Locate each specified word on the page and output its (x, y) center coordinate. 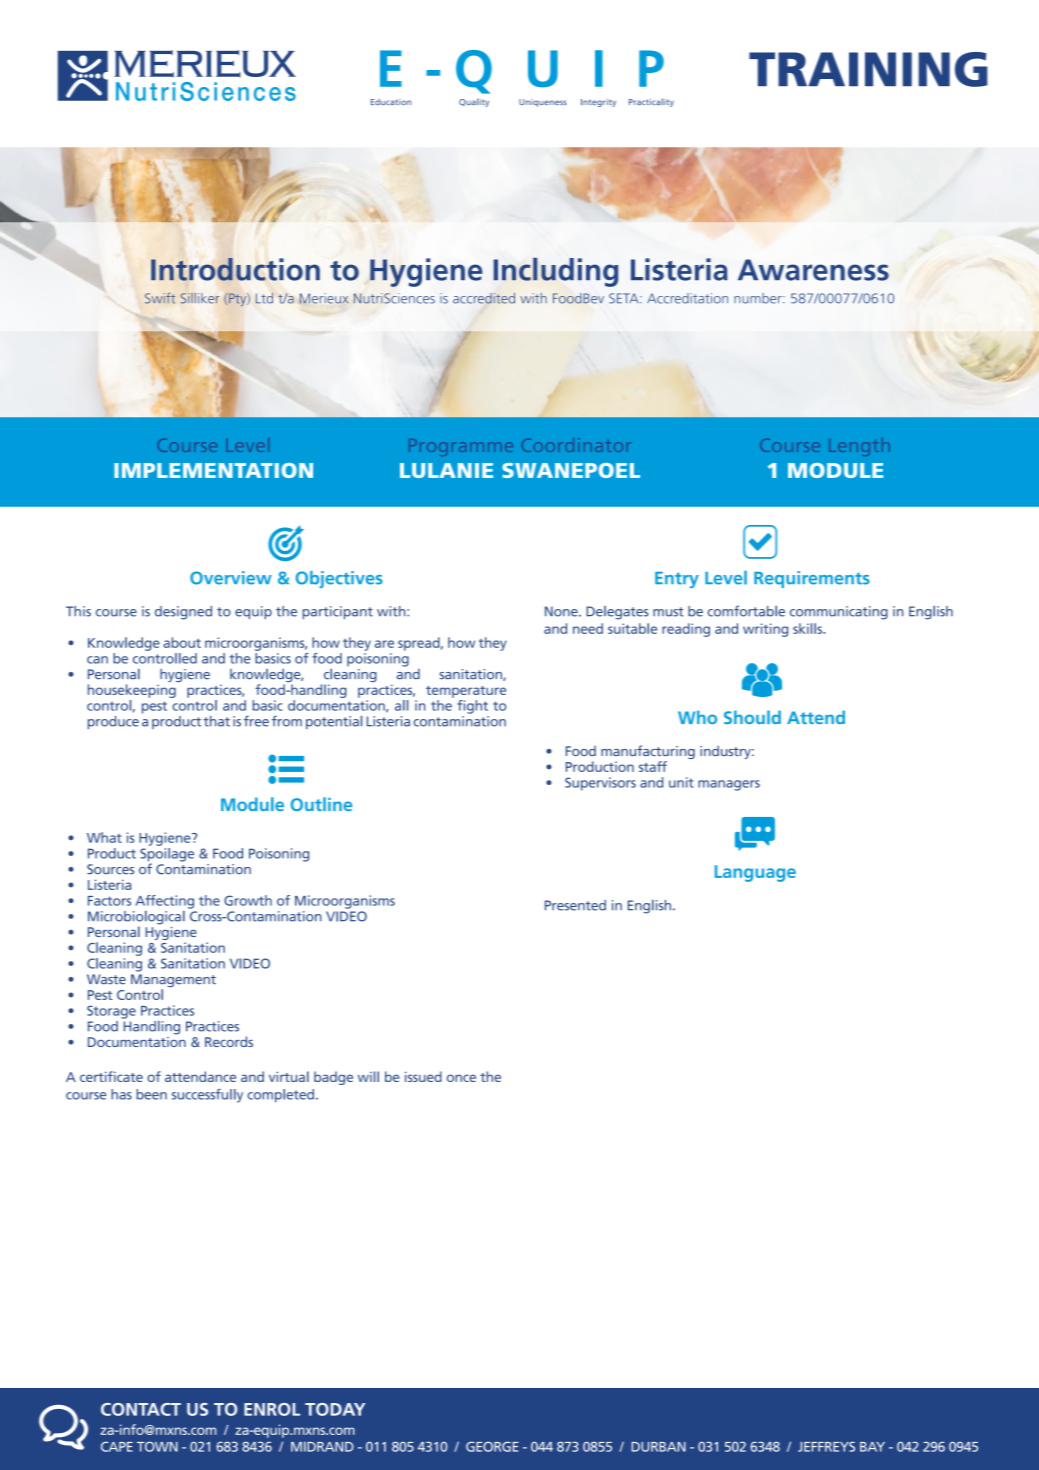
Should (752, 717)
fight (472, 707)
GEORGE (492, 1446)
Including (556, 272)
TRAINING (868, 69)
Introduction (235, 269)
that (216, 721)
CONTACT (141, 1409)
